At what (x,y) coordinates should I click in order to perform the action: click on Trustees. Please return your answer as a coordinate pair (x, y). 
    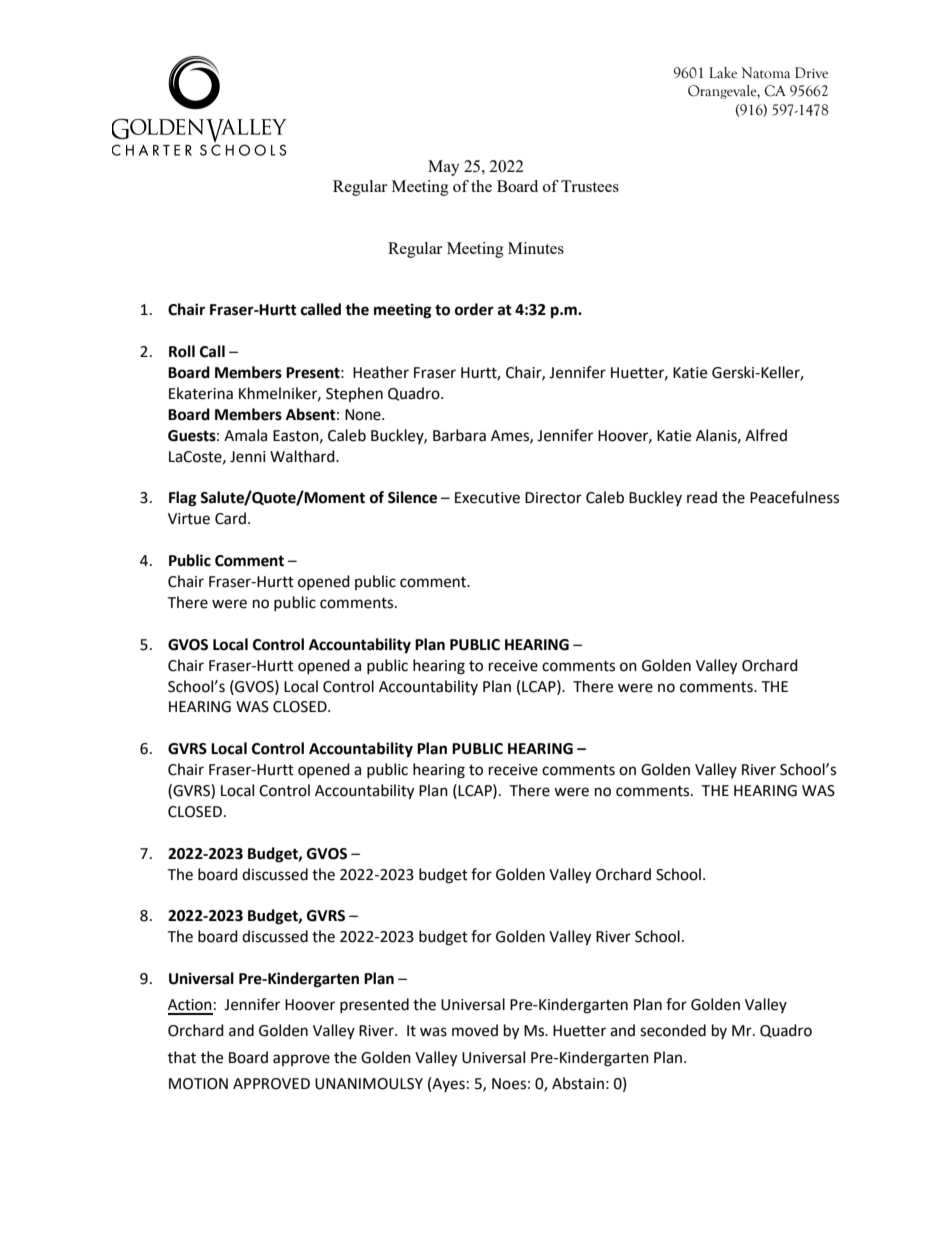
    Looking at the image, I should click on (590, 186).
